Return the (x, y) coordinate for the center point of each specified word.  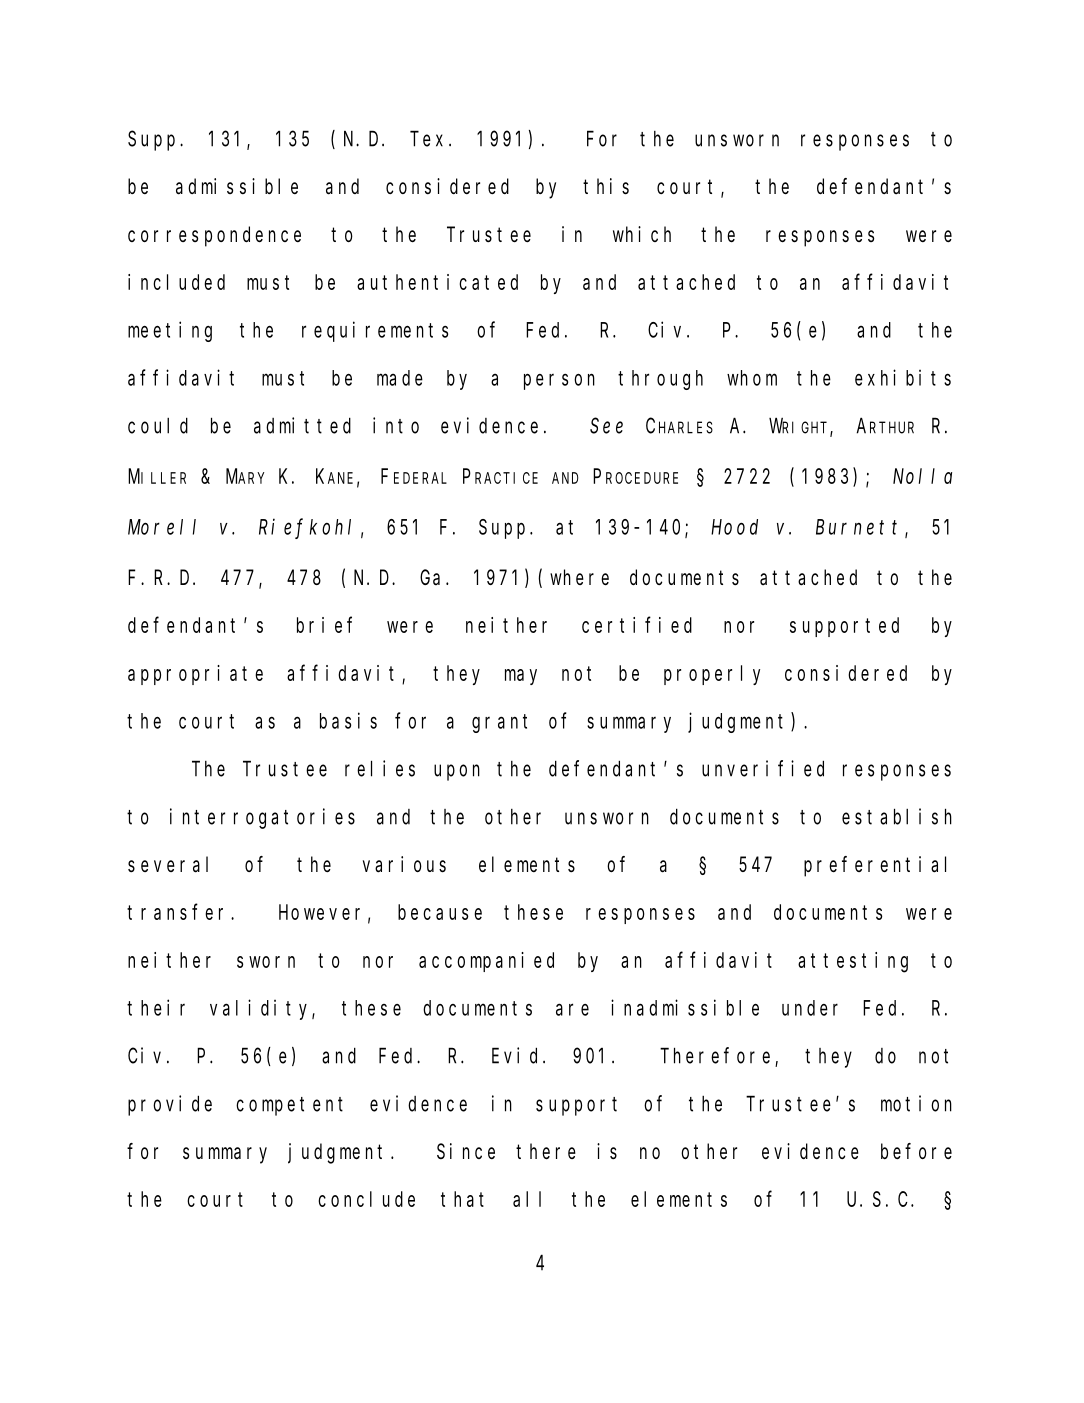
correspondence (214, 236)
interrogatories (262, 818)
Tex (430, 139)
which (642, 234)
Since (466, 1151)
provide (170, 1105)
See (606, 426)
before (916, 1151)
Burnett (856, 527)
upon (457, 772)
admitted (302, 425)
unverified (763, 768)
